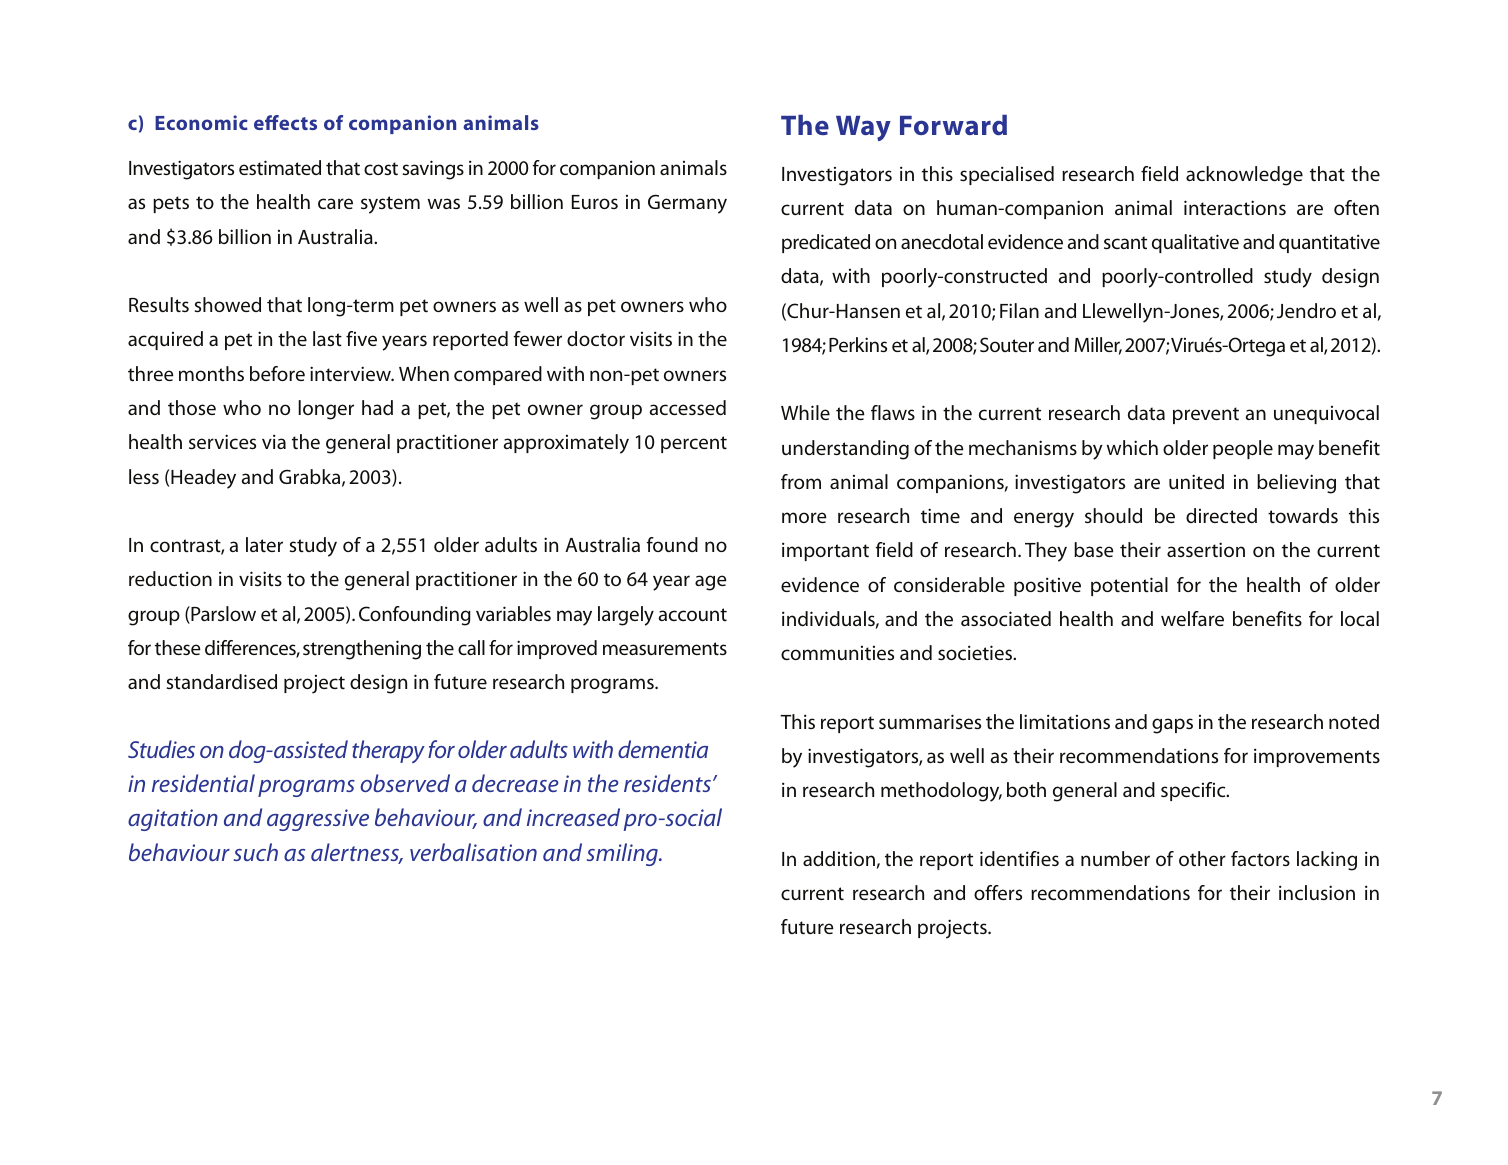  I want to click on directed, so click(1221, 515).
